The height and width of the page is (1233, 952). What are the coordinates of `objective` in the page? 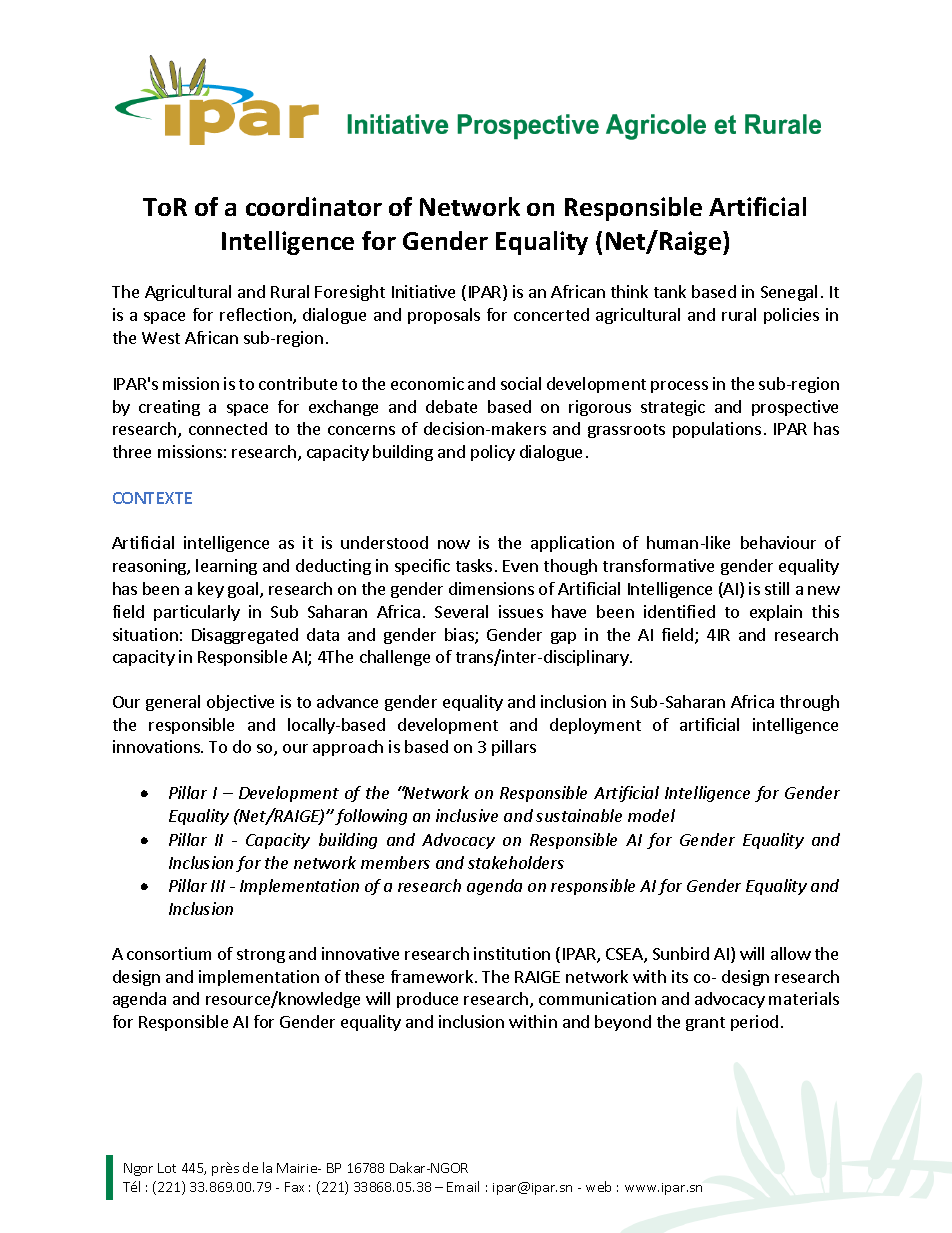 It's located at (240, 703).
